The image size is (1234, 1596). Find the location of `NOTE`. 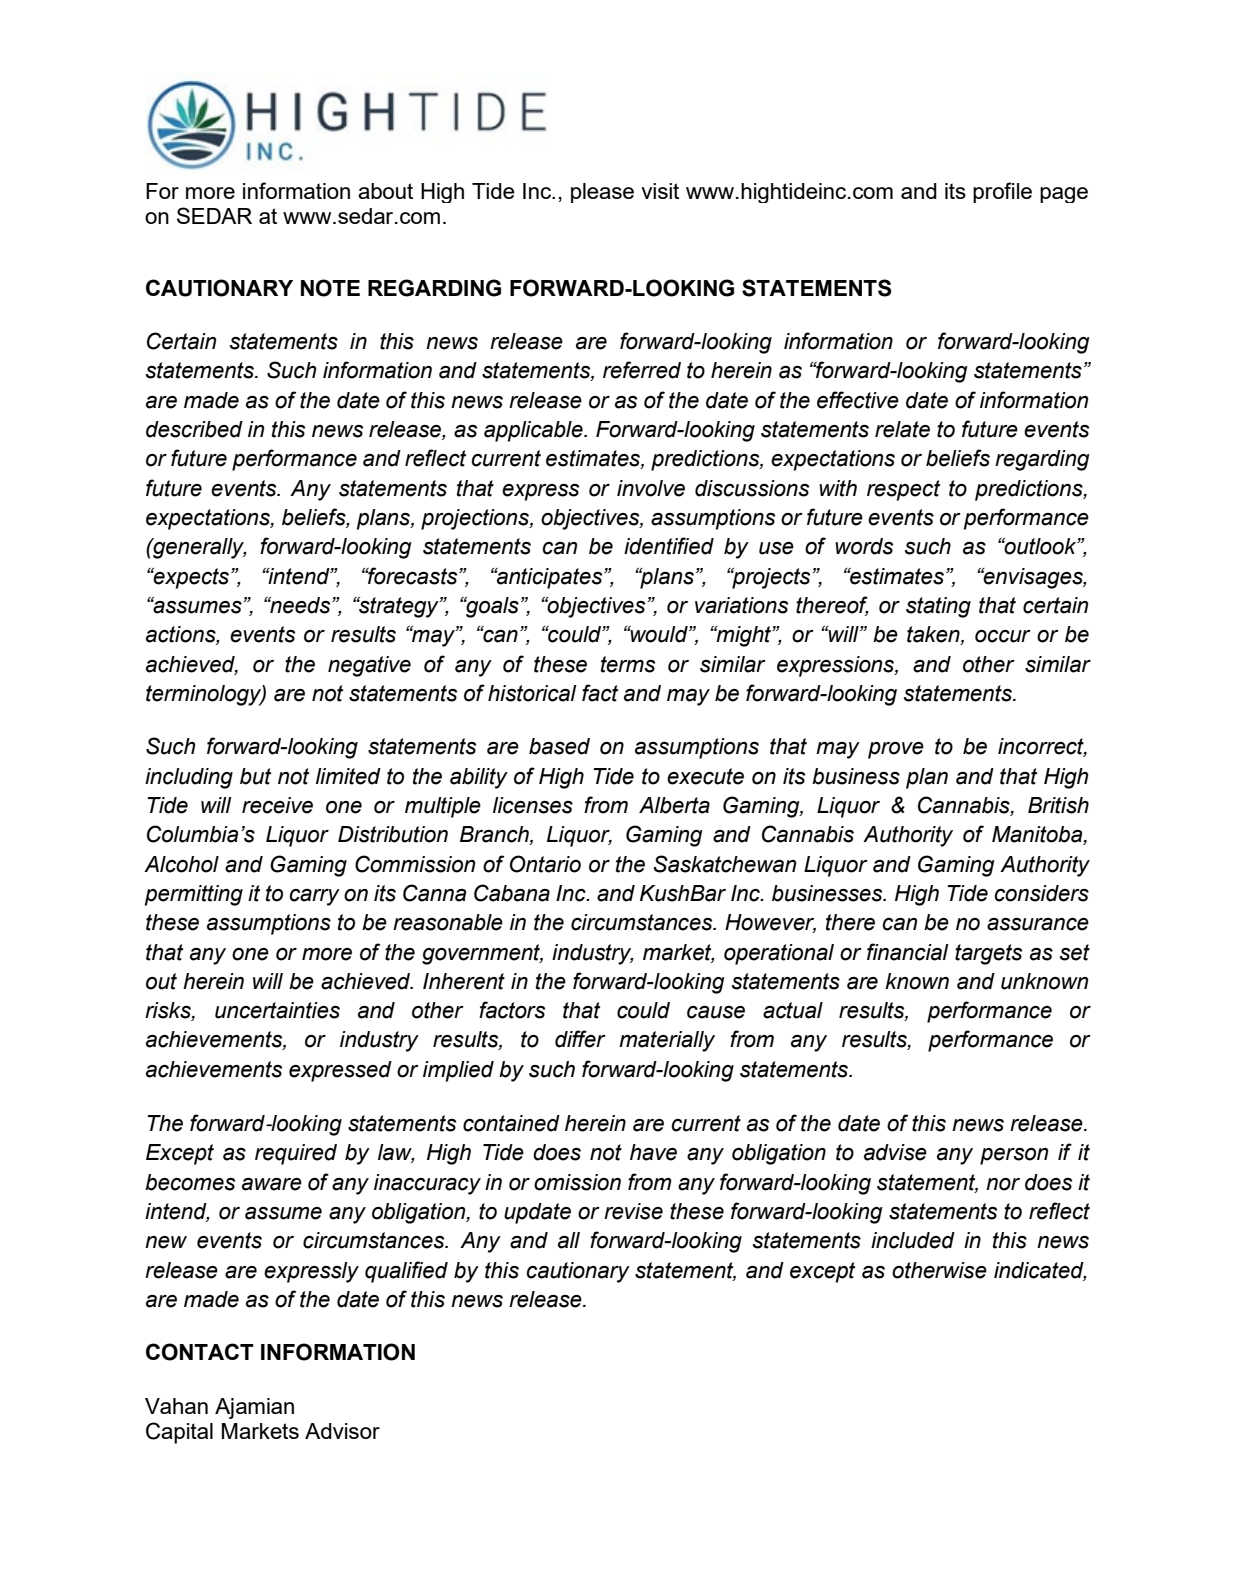

NOTE is located at coordinates (330, 288).
